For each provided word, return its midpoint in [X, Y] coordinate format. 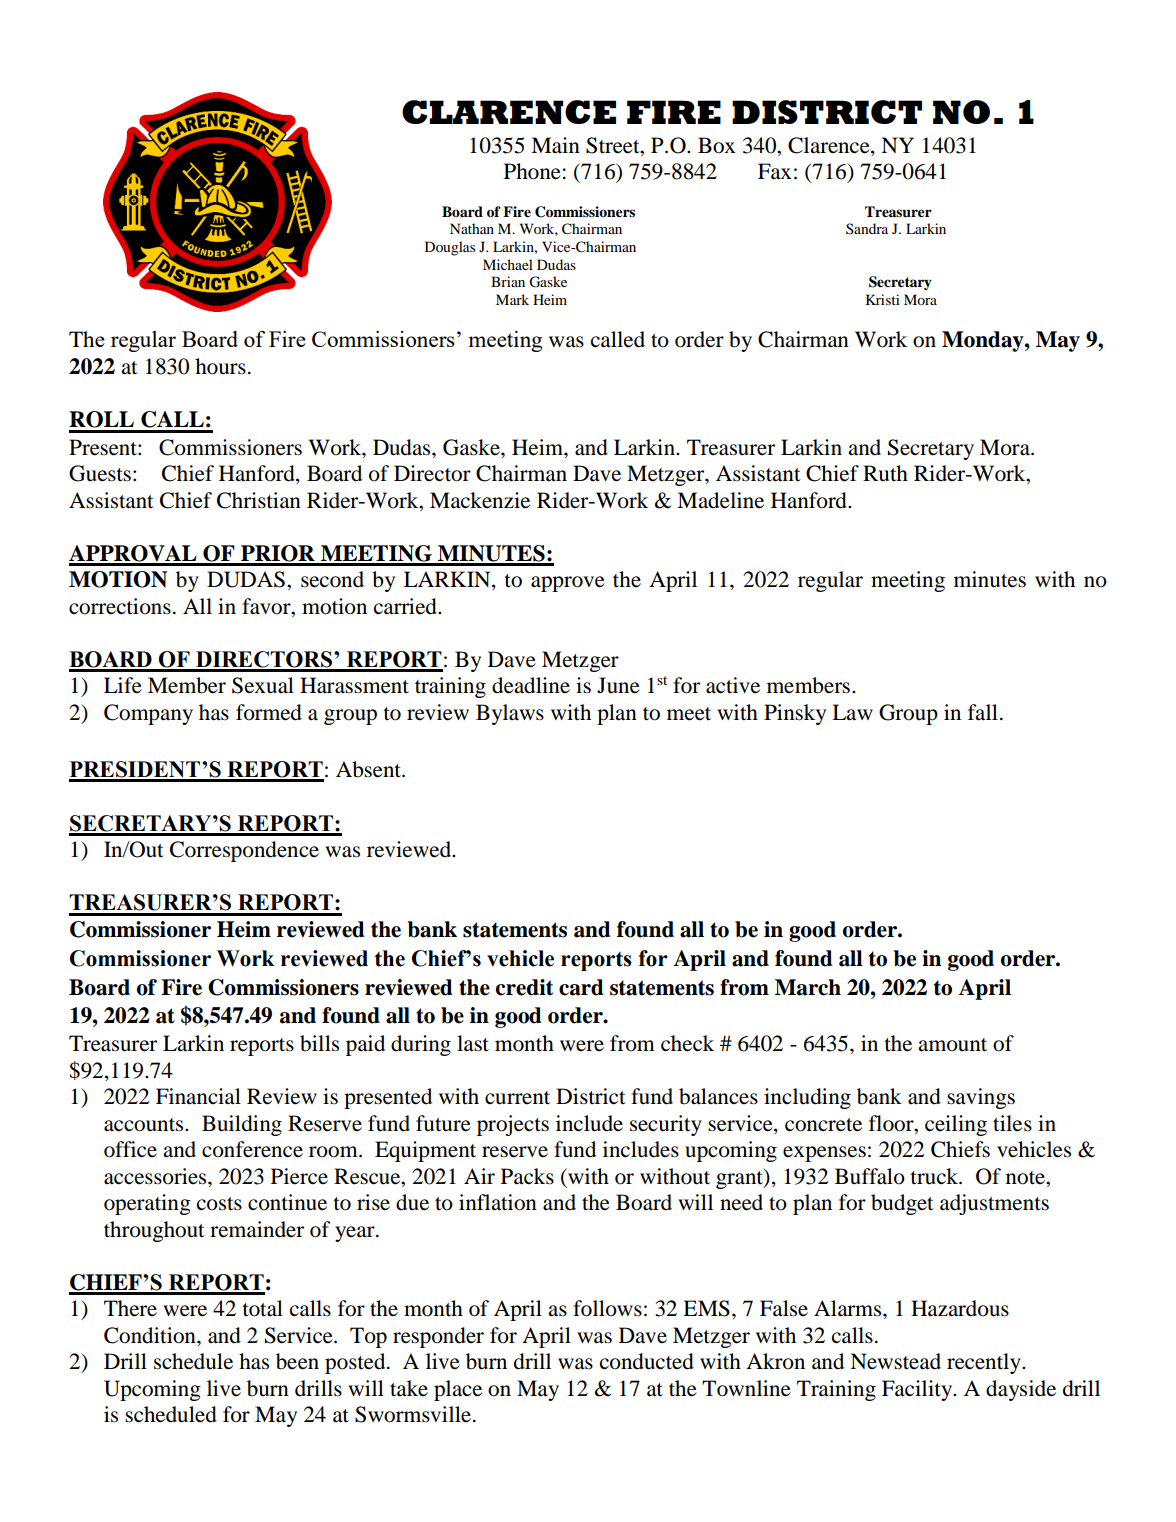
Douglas [450, 248]
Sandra [867, 228]
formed [269, 712]
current [517, 1098]
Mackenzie [480, 500]
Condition [151, 1335]
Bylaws [510, 714]
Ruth [885, 473]
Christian [259, 500]
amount [952, 1045]
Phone [532, 171]
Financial [198, 1096]
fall [983, 712]
